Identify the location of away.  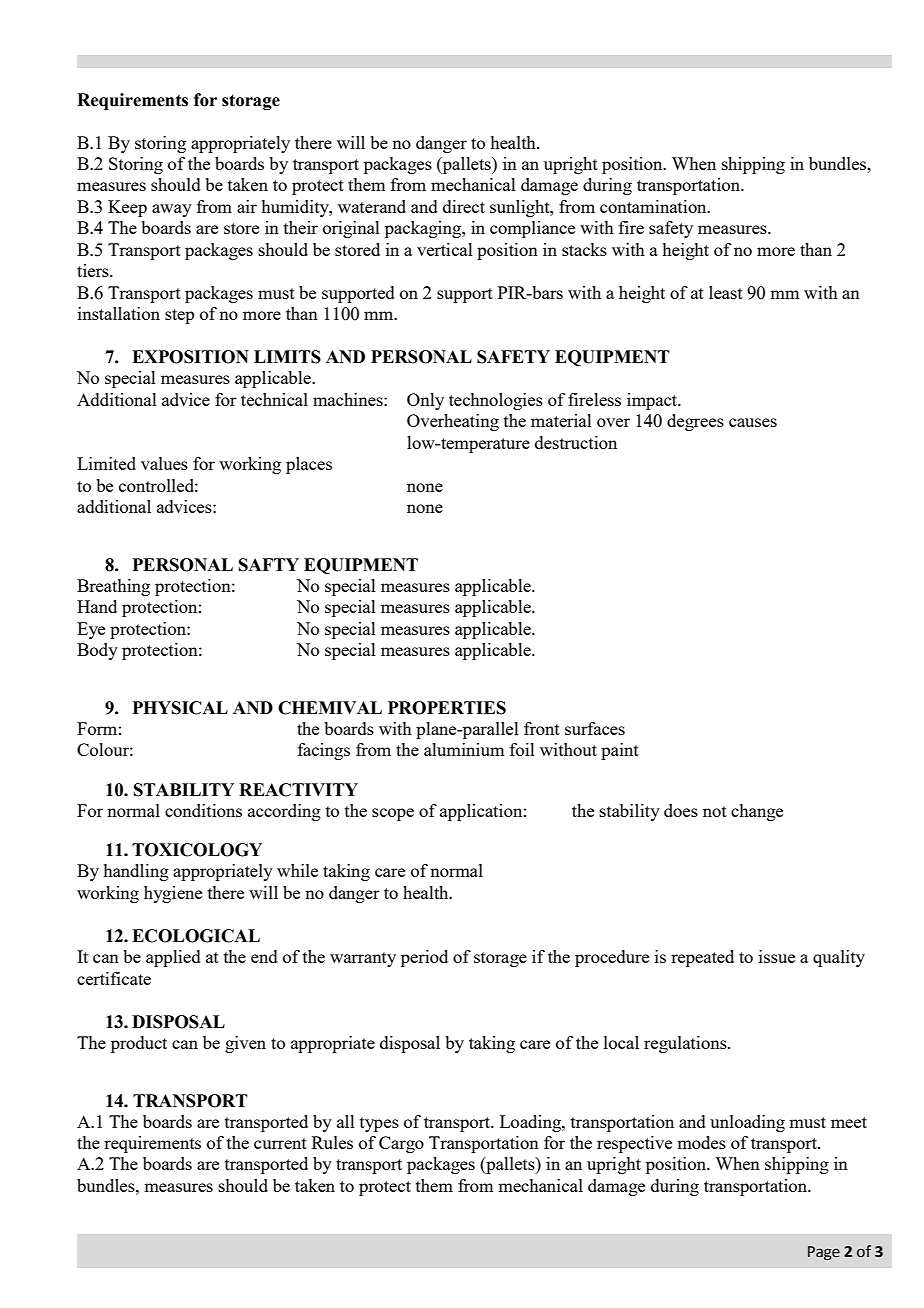
(172, 210).
